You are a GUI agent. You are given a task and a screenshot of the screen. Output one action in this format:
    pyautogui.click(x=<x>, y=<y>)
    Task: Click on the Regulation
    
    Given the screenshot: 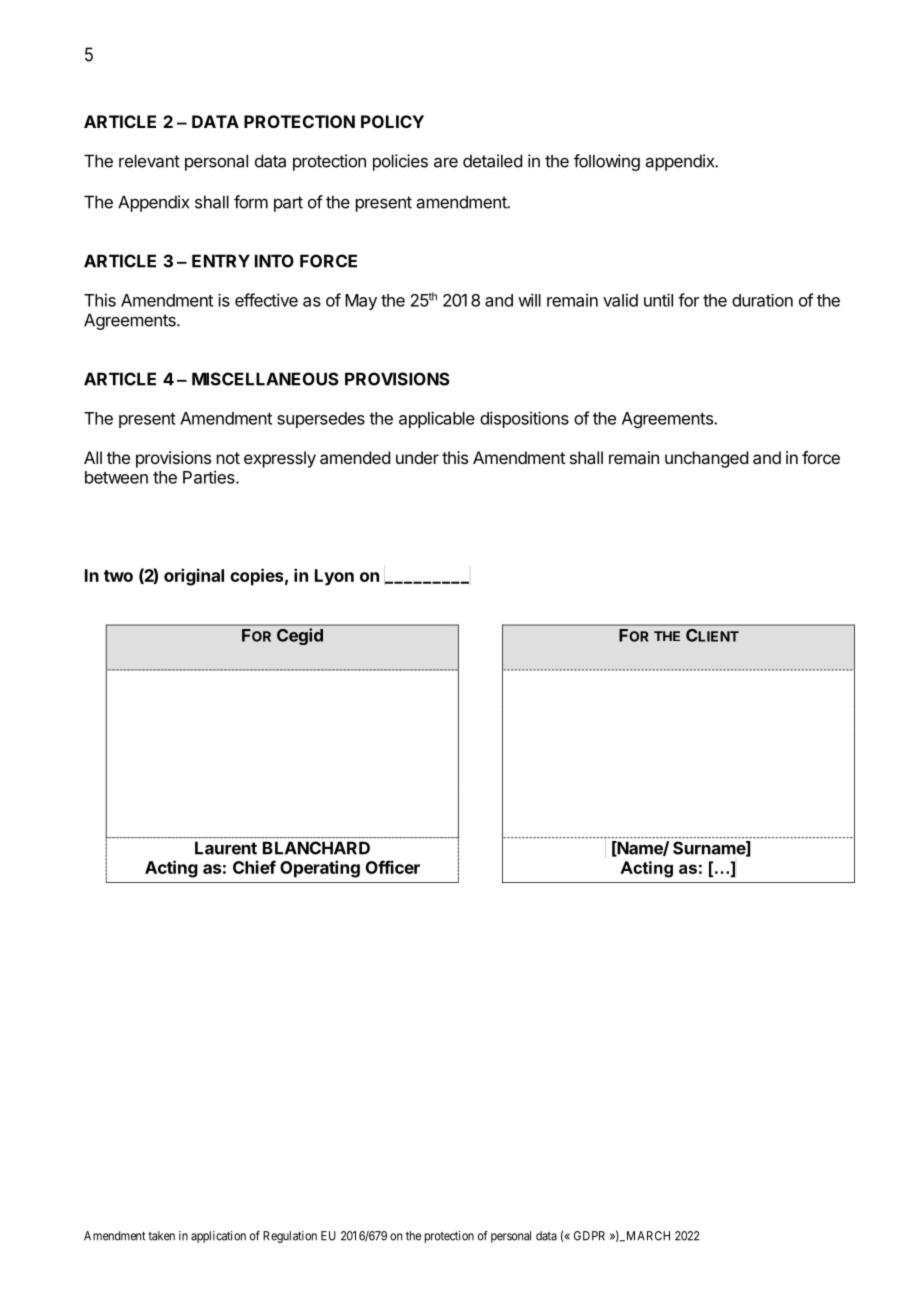 What is the action you would take?
    pyautogui.click(x=290, y=1237)
